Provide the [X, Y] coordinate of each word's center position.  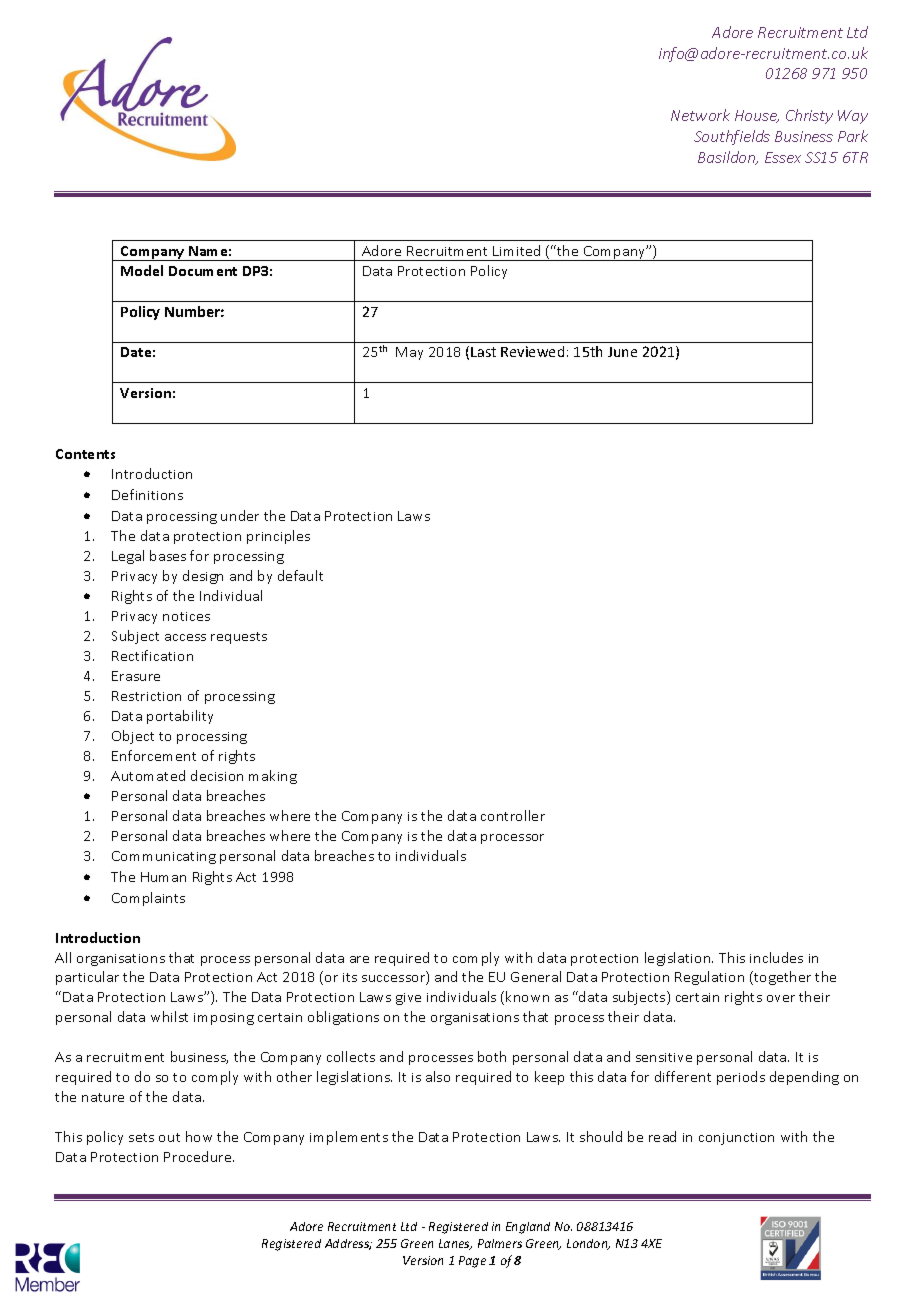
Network [700, 115]
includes [776, 957]
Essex [783, 157]
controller [513, 815]
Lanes [455, 1244]
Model [142, 270]
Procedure [199, 1156]
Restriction [146, 696]
